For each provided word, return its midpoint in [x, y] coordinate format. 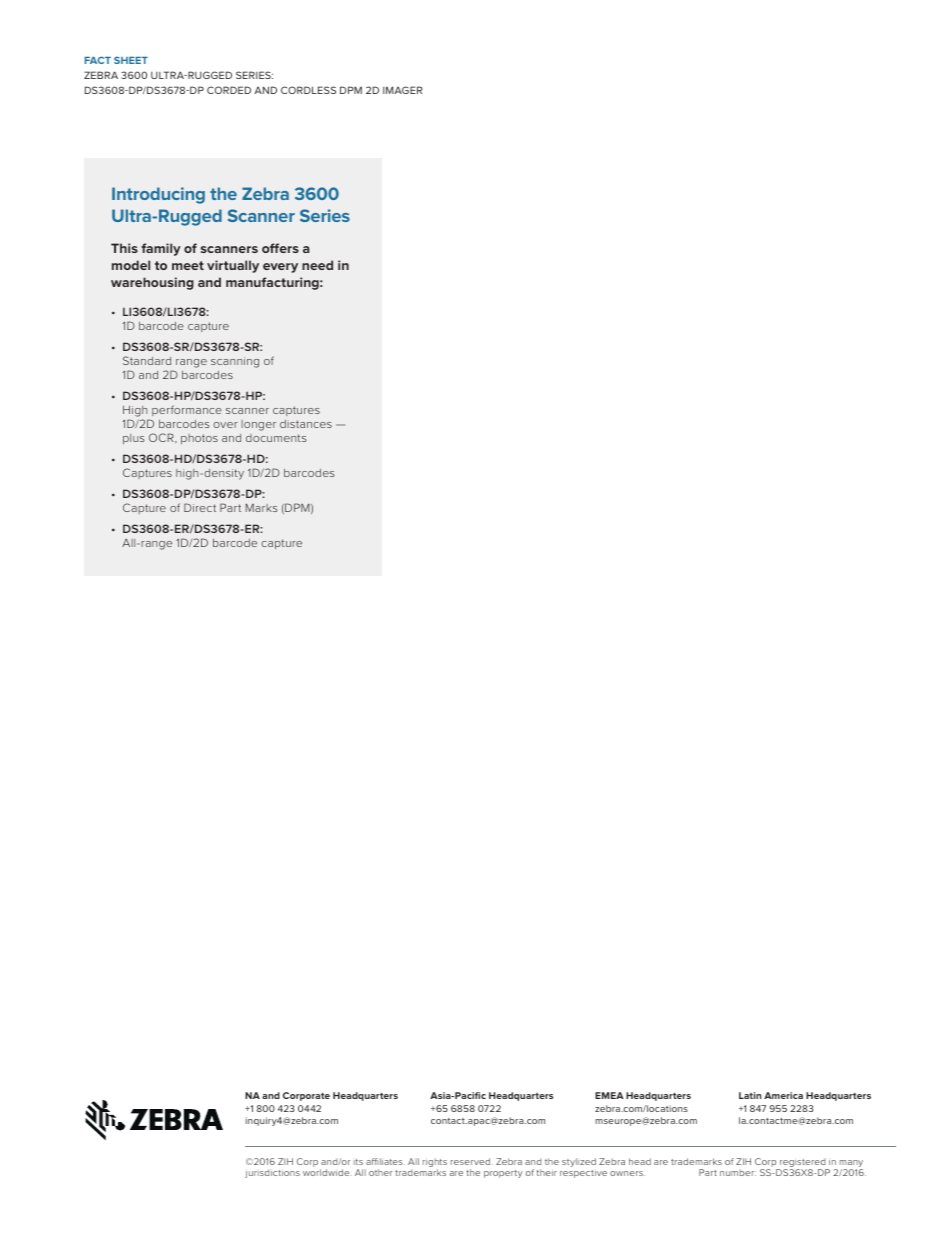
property [503, 1174]
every [280, 268]
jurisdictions [272, 1173]
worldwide [327, 1172]
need [317, 265]
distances [306, 424]
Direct [200, 507]
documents [276, 438]
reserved [472, 1161]
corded [229, 90]
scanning [235, 362]
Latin [750, 1095]
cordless [308, 90]
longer [258, 425]
